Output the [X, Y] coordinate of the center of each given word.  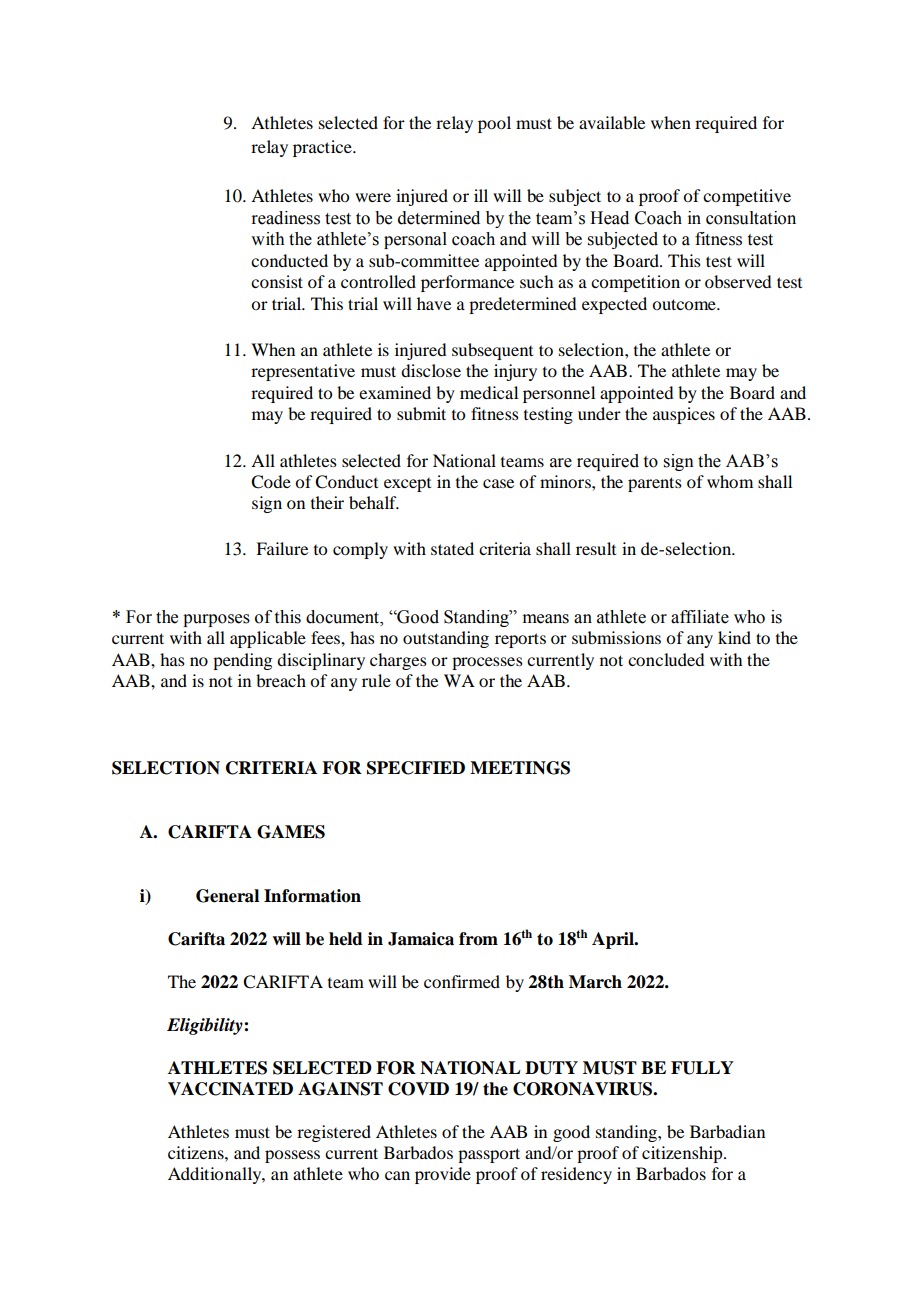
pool [494, 124]
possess [292, 1156]
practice [323, 148]
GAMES [291, 832]
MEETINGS [520, 768]
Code [271, 482]
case [498, 483]
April [614, 940]
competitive [747, 197]
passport [489, 1155]
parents [655, 484]
